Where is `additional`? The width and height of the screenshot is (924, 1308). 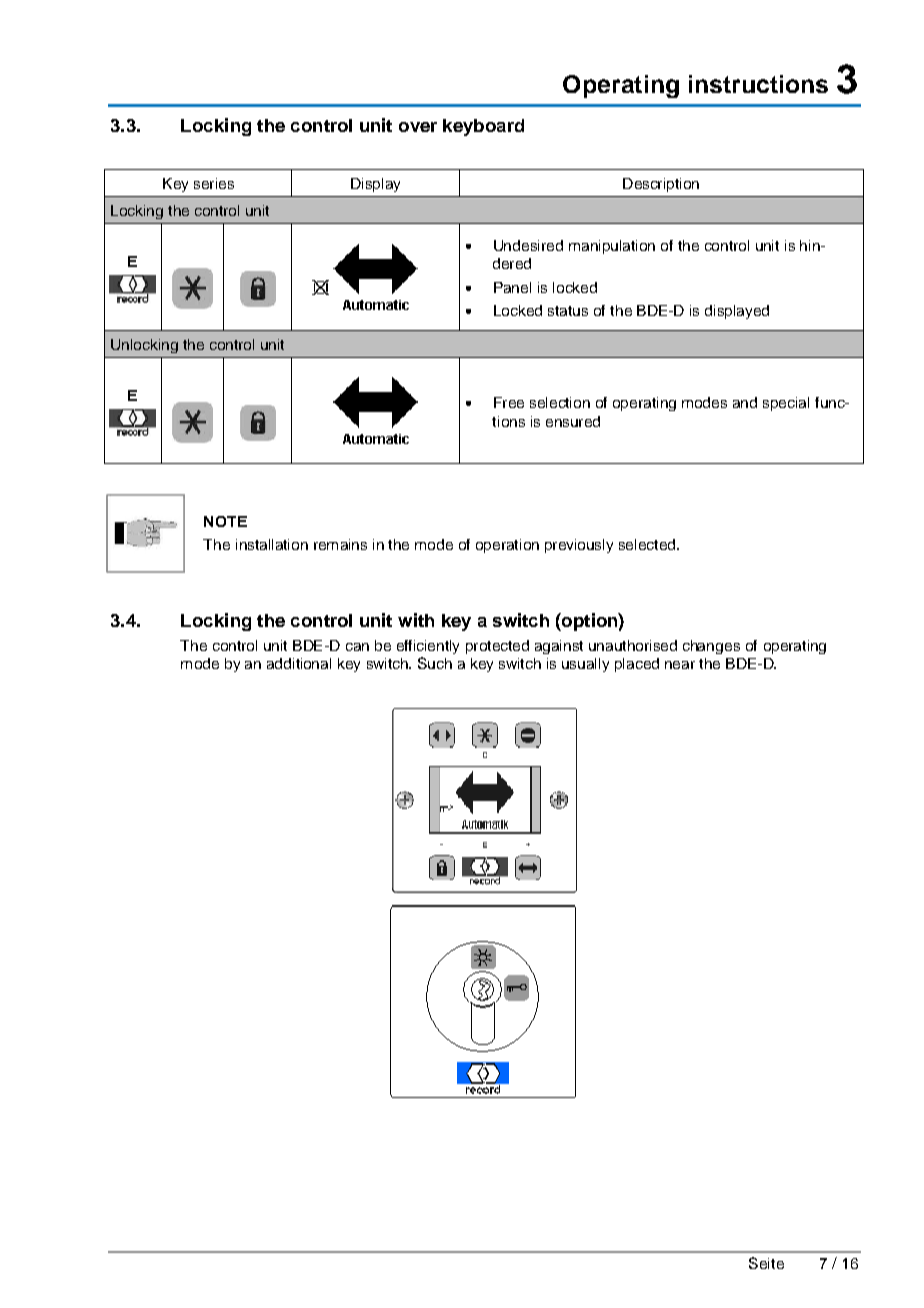
additional is located at coordinates (299, 663).
